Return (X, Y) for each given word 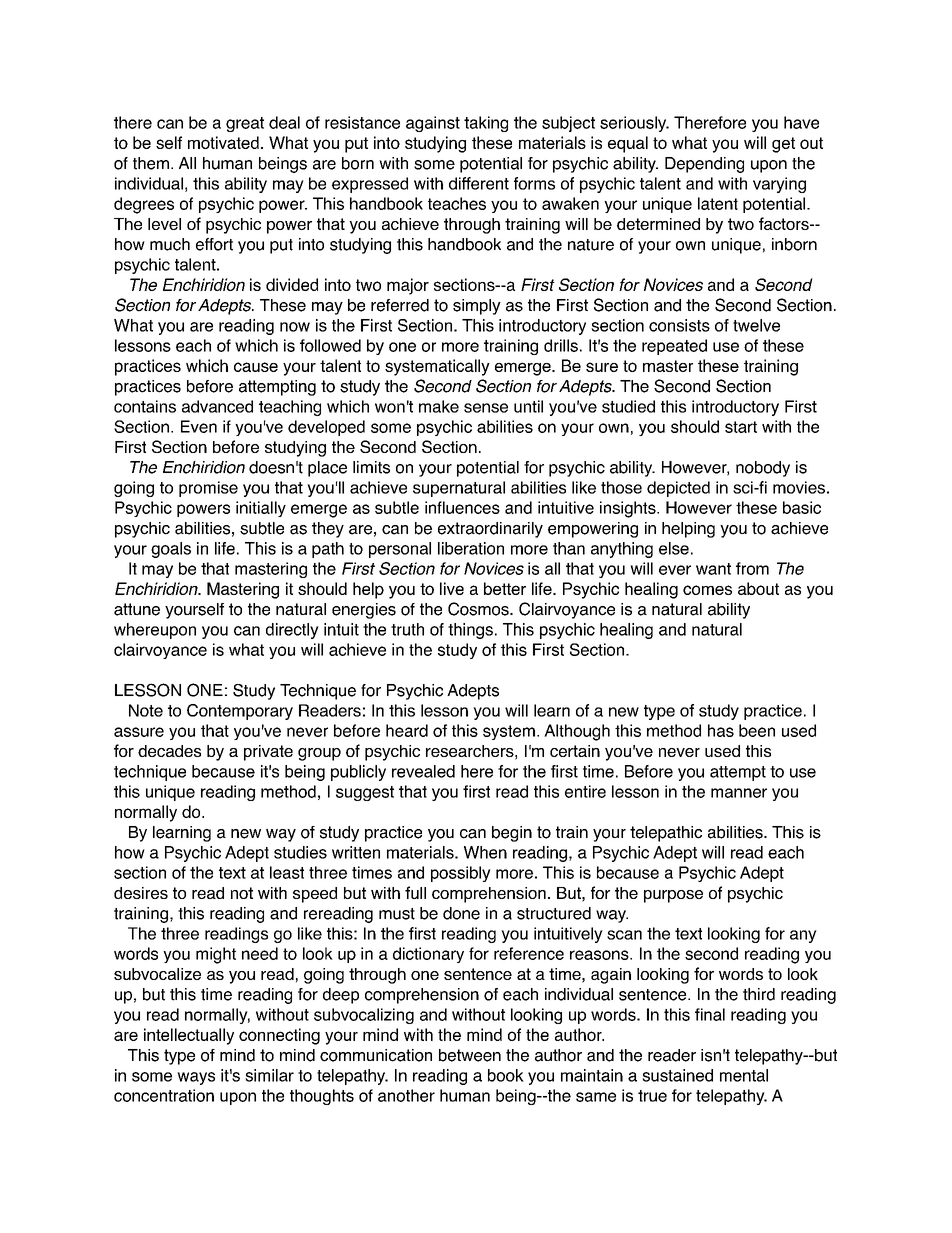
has (721, 730)
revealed (423, 771)
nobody (763, 469)
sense (486, 408)
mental (744, 1075)
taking (486, 124)
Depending (704, 165)
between (470, 1055)
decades (169, 751)
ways (196, 1078)
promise (208, 489)
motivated (223, 142)
